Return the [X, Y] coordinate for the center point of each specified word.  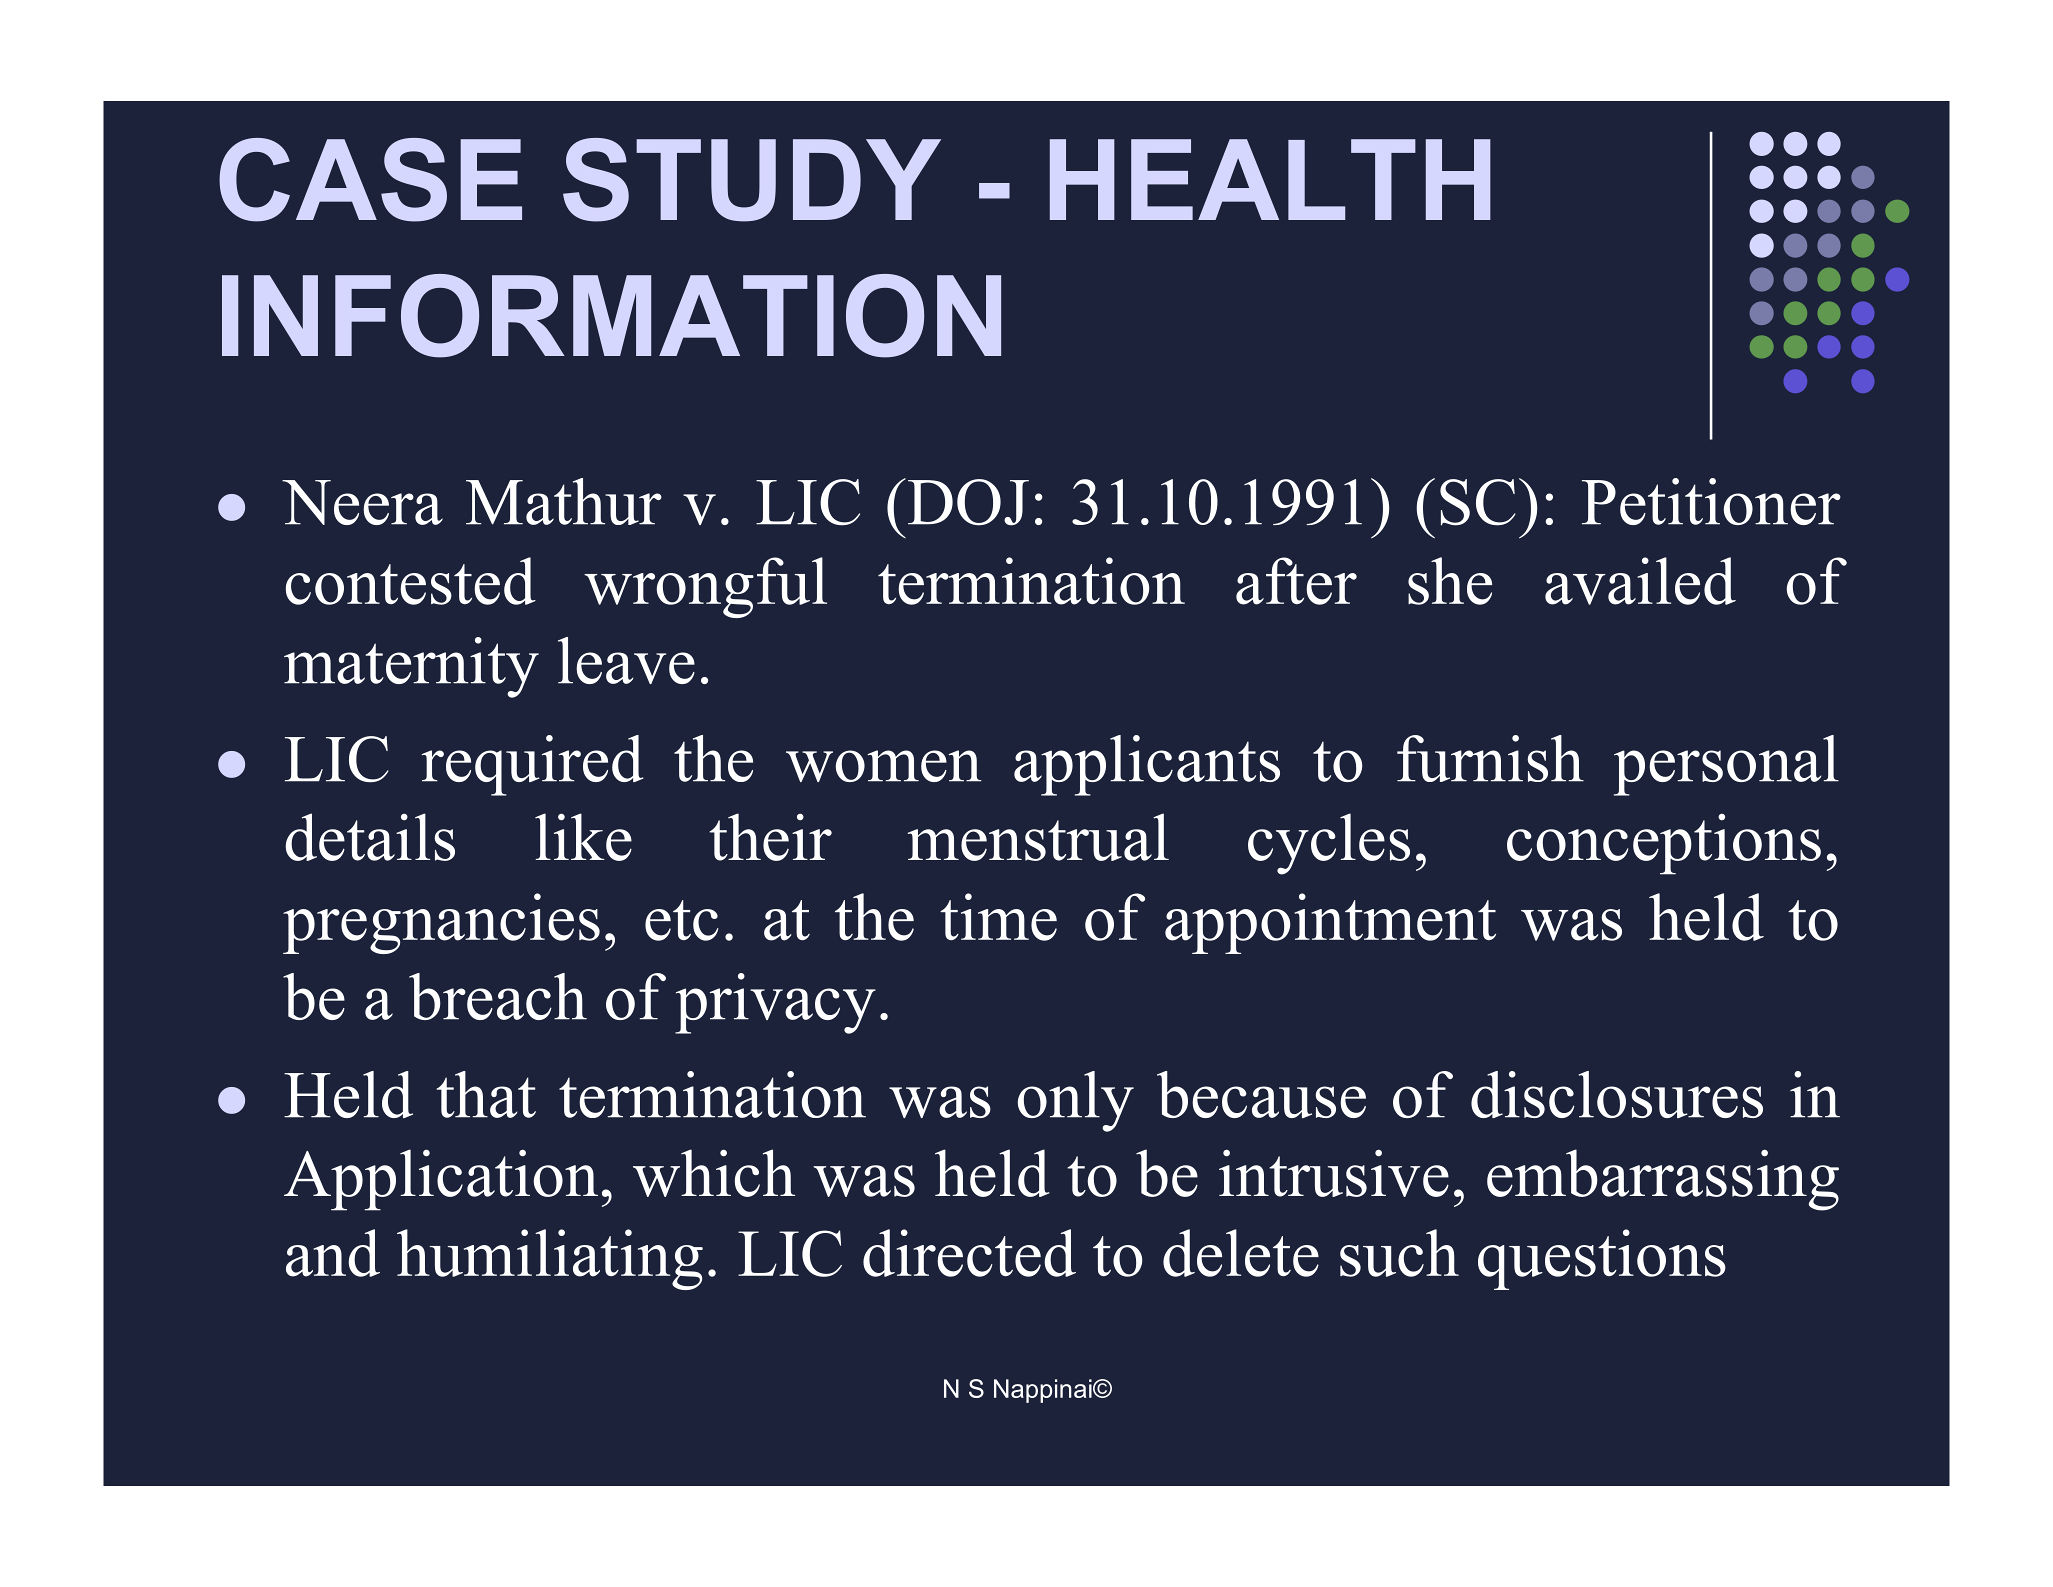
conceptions [1664, 844]
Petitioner [1711, 501]
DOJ [968, 502]
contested [411, 581]
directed [969, 1253]
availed [1640, 581]
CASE [370, 180]
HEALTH [1270, 179]
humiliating [550, 1259]
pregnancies [441, 923]
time [998, 917]
